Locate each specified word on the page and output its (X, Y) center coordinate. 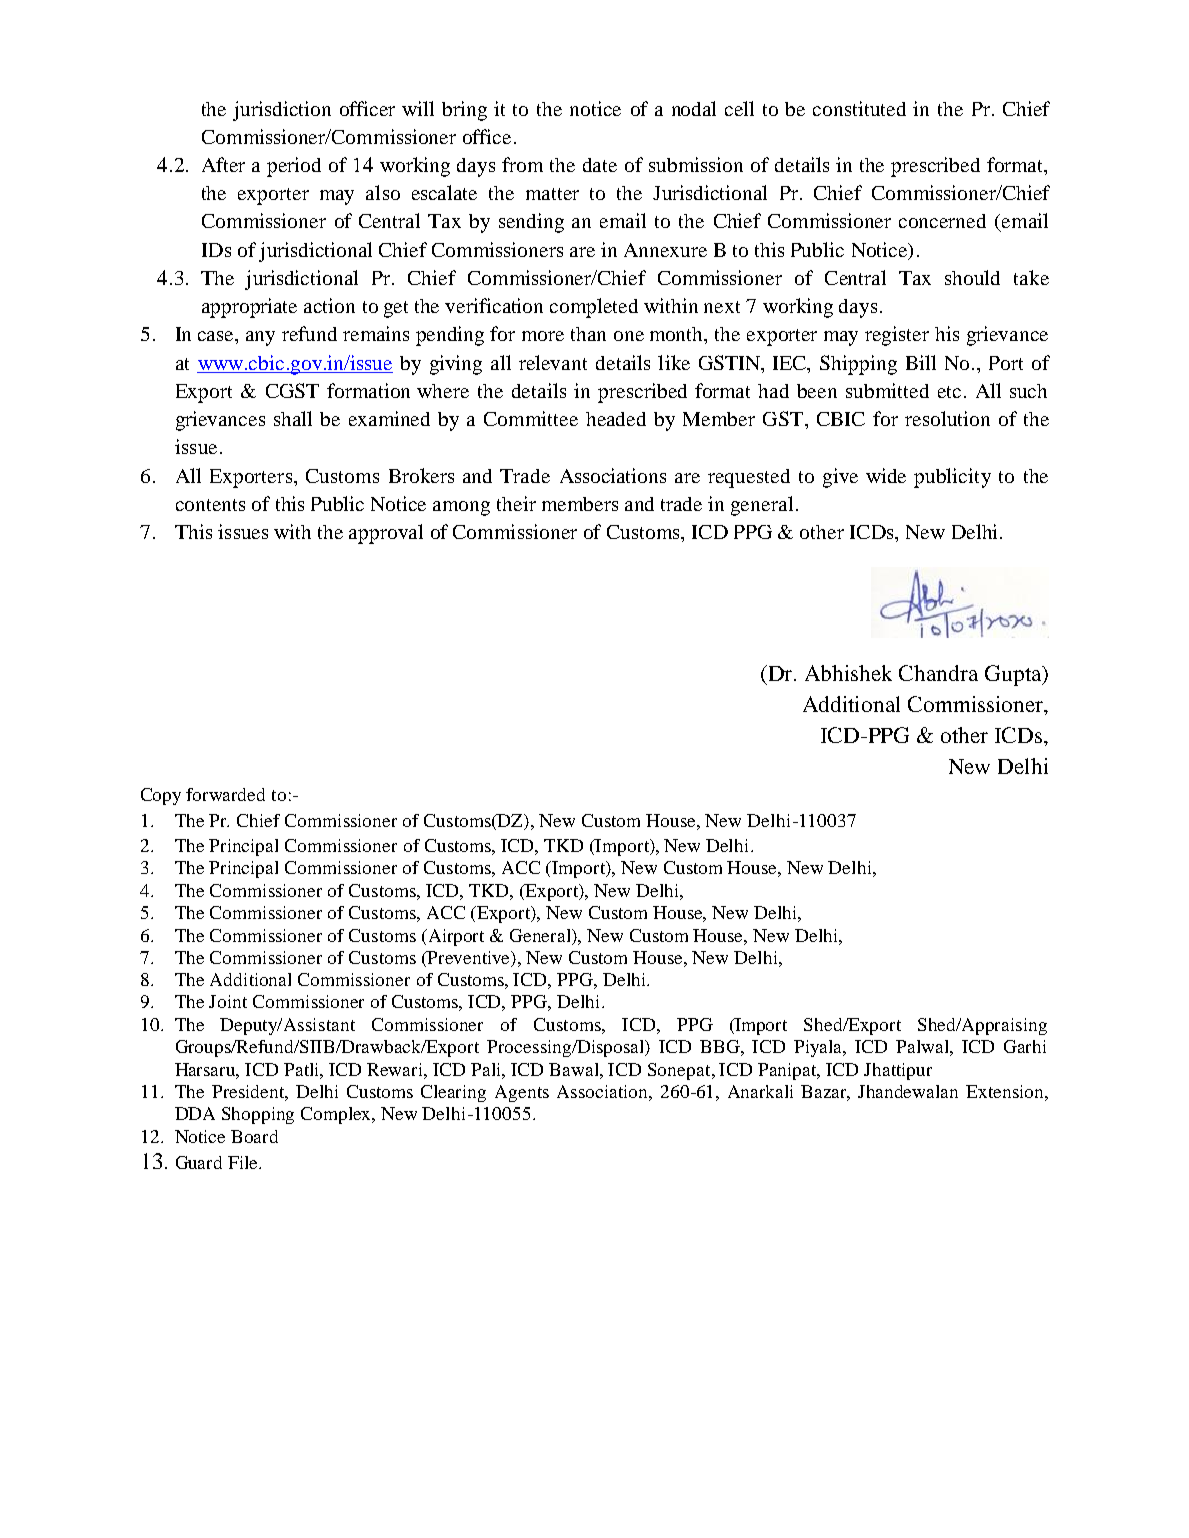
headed (616, 419)
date (600, 165)
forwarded (225, 794)
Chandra (938, 673)
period (294, 167)
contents (210, 505)
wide (886, 475)
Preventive (469, 959)
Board (254, 1136)
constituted (859, 108)
